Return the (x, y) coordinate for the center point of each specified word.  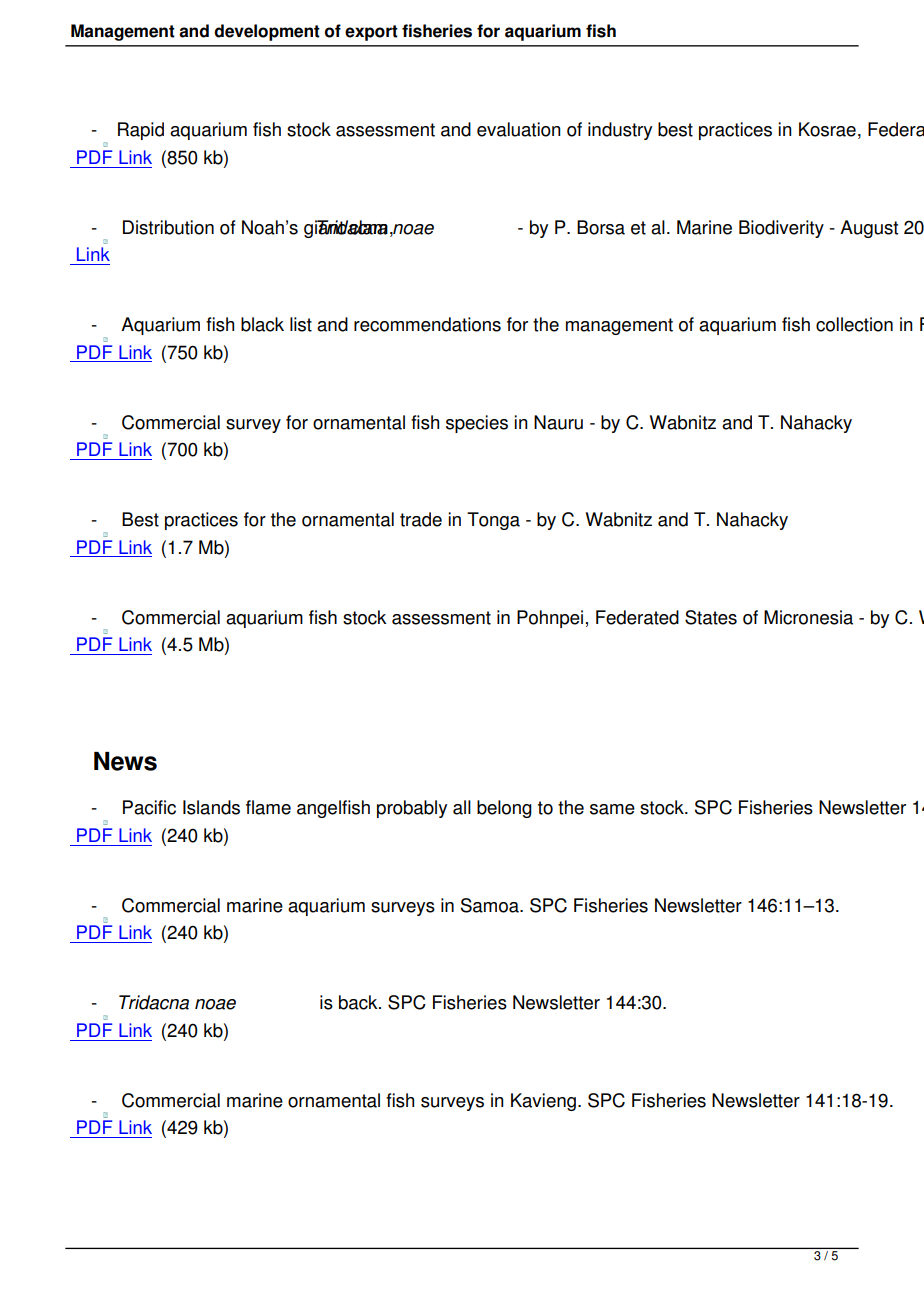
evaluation (519, 129)
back (359, 1002)
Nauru (558, 422)
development (267, 32)
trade (421, 519)
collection (854, 324)
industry (620, 131)
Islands (211, 807)
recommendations (427, 324)
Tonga (493, 521)
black (262, 324)
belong (504, 809)
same (612, 809)
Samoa (491, 905)
